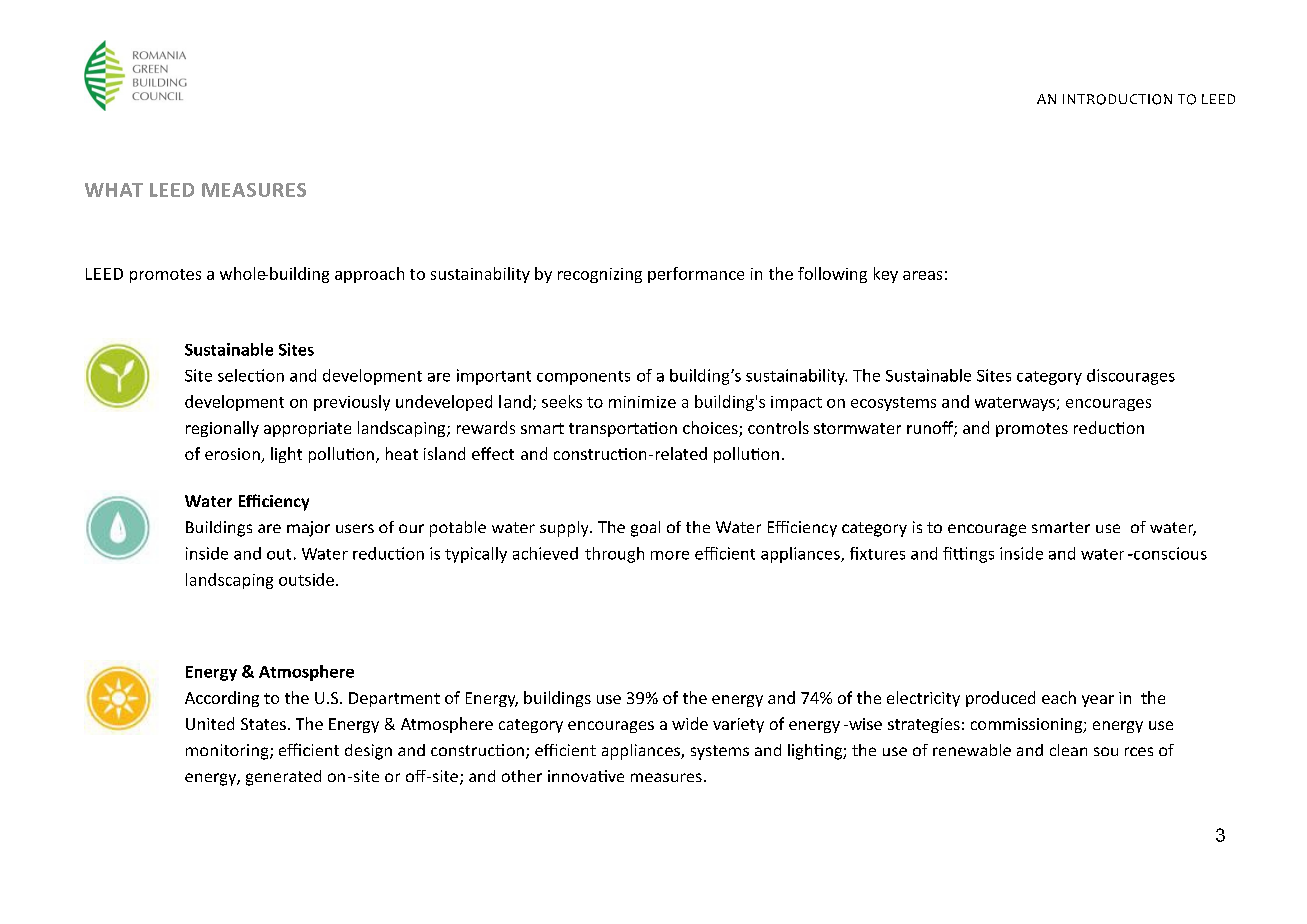 The width and height of the screenshot is (1307, 924). Describe the element at coordinates (222, 429) in the screenshot. I see `regionally` at that location.
